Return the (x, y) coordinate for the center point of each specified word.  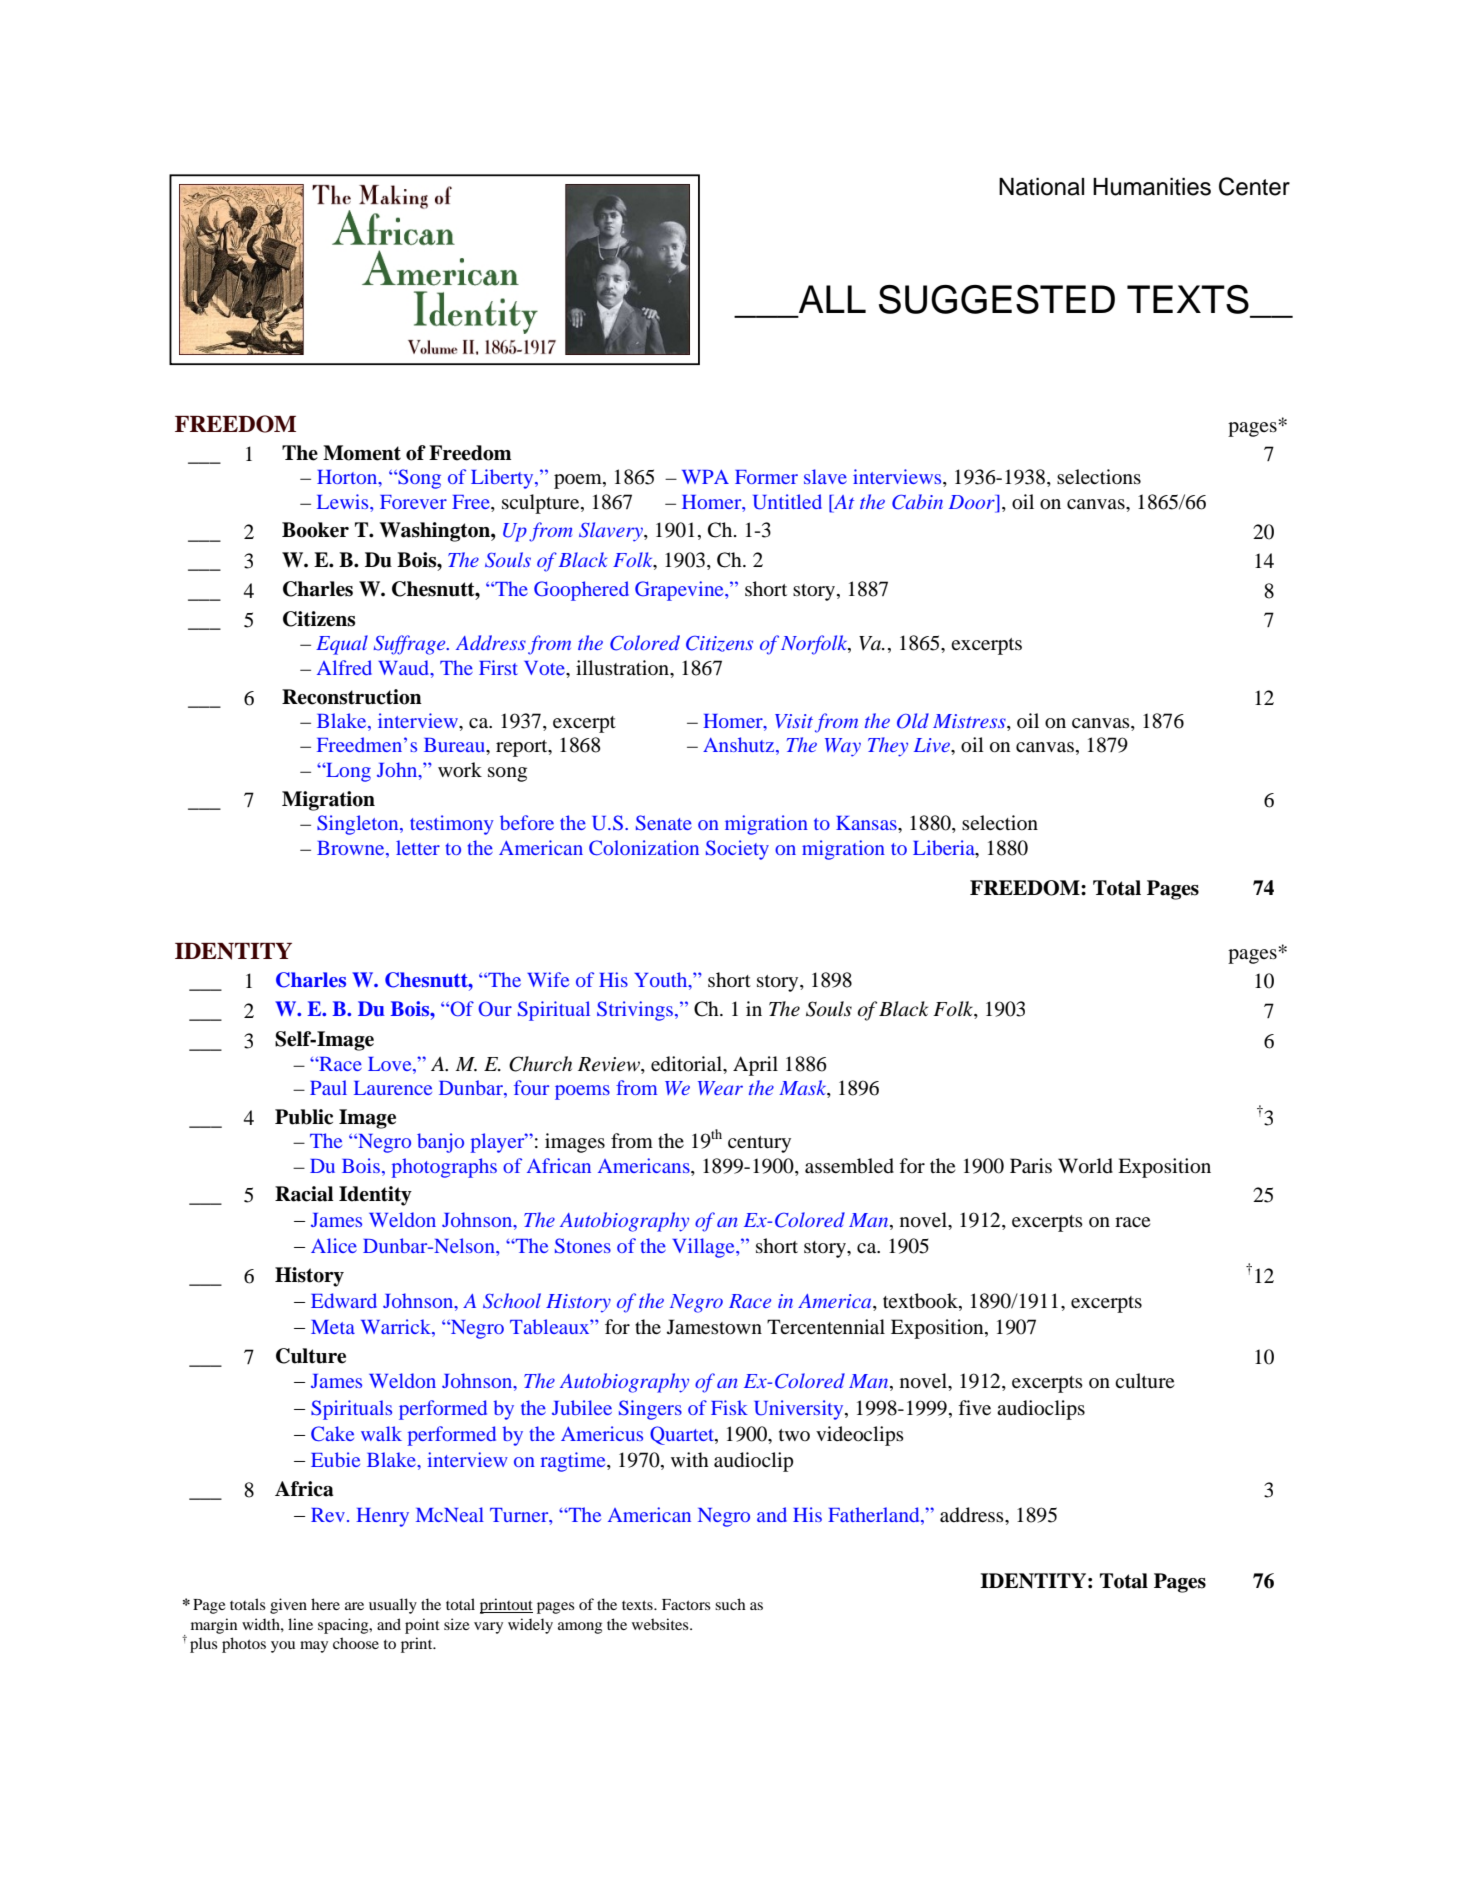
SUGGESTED (997, 299)
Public (304, 1117)
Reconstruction (352, 697)
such (730, 1604)
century (759, 1144)
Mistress (970, 721)
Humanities (1152, 187)
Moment (362, 453)
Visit (794, 721)
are (354, 1606)
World (1085, 1166)
